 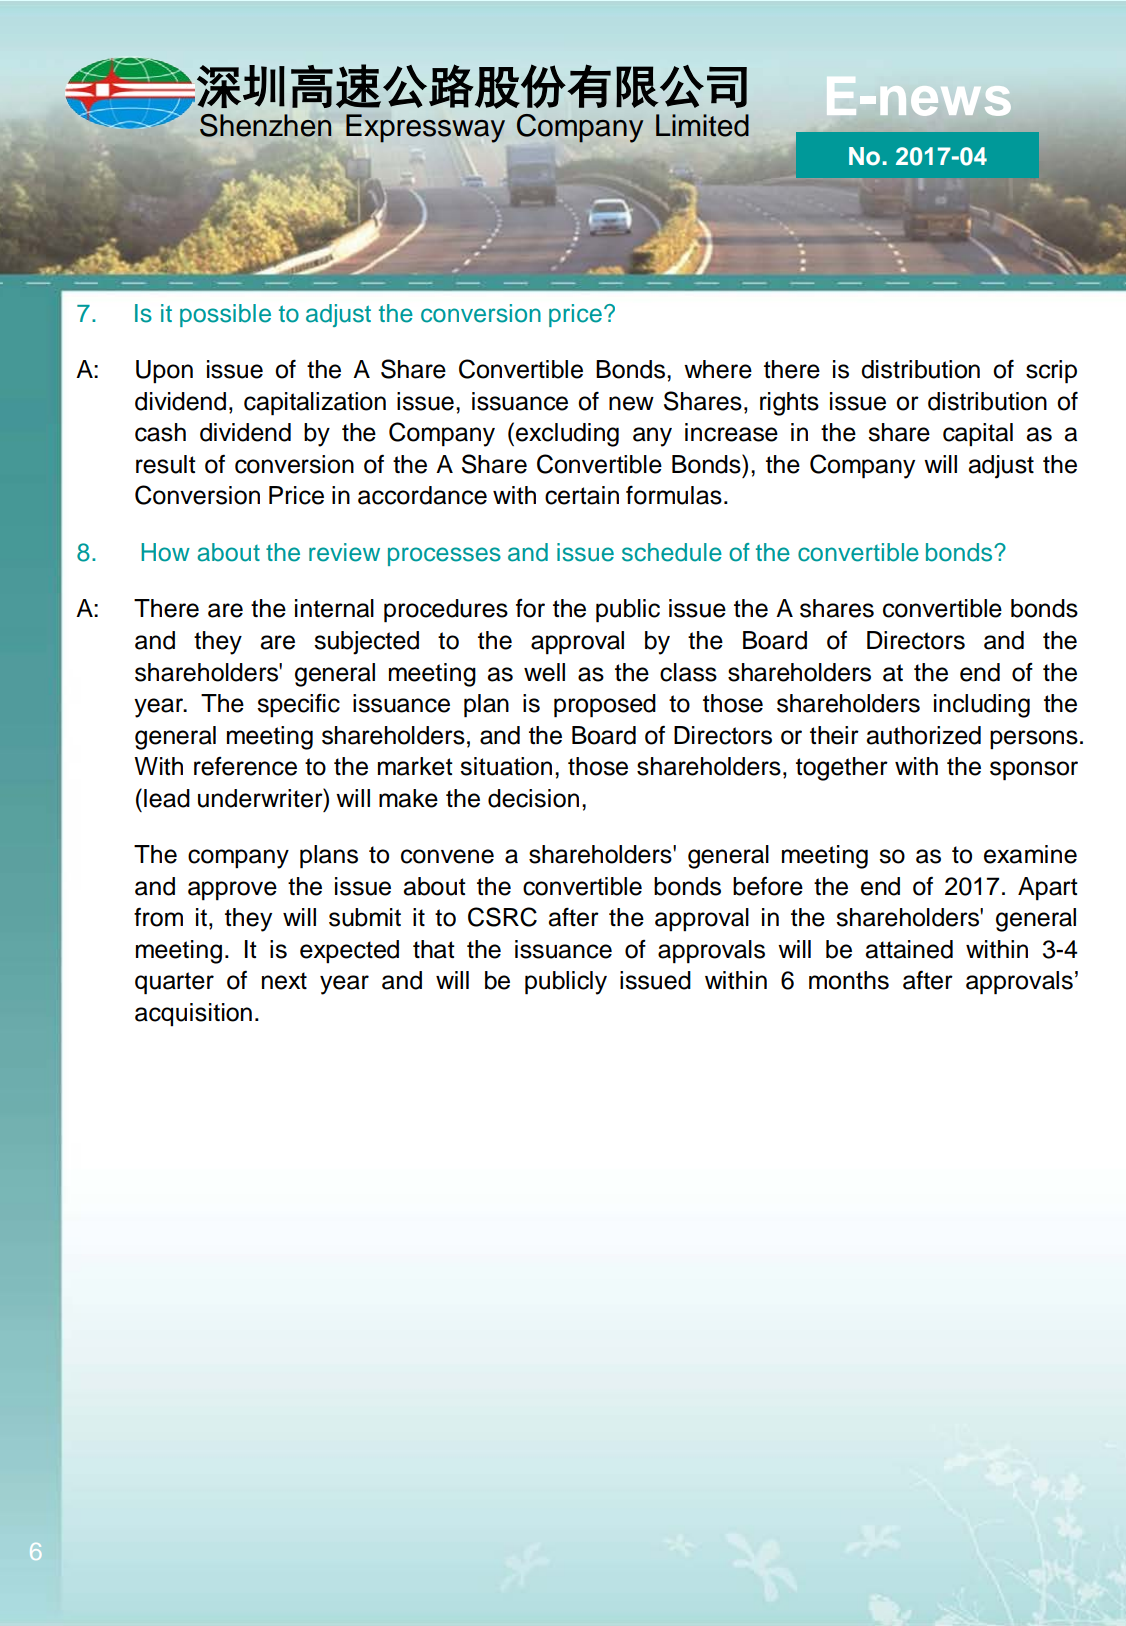 What do you see at coordinates (1051, 372) in the screenshot?
I see `scrip` at bounding box center [1051, 372].
